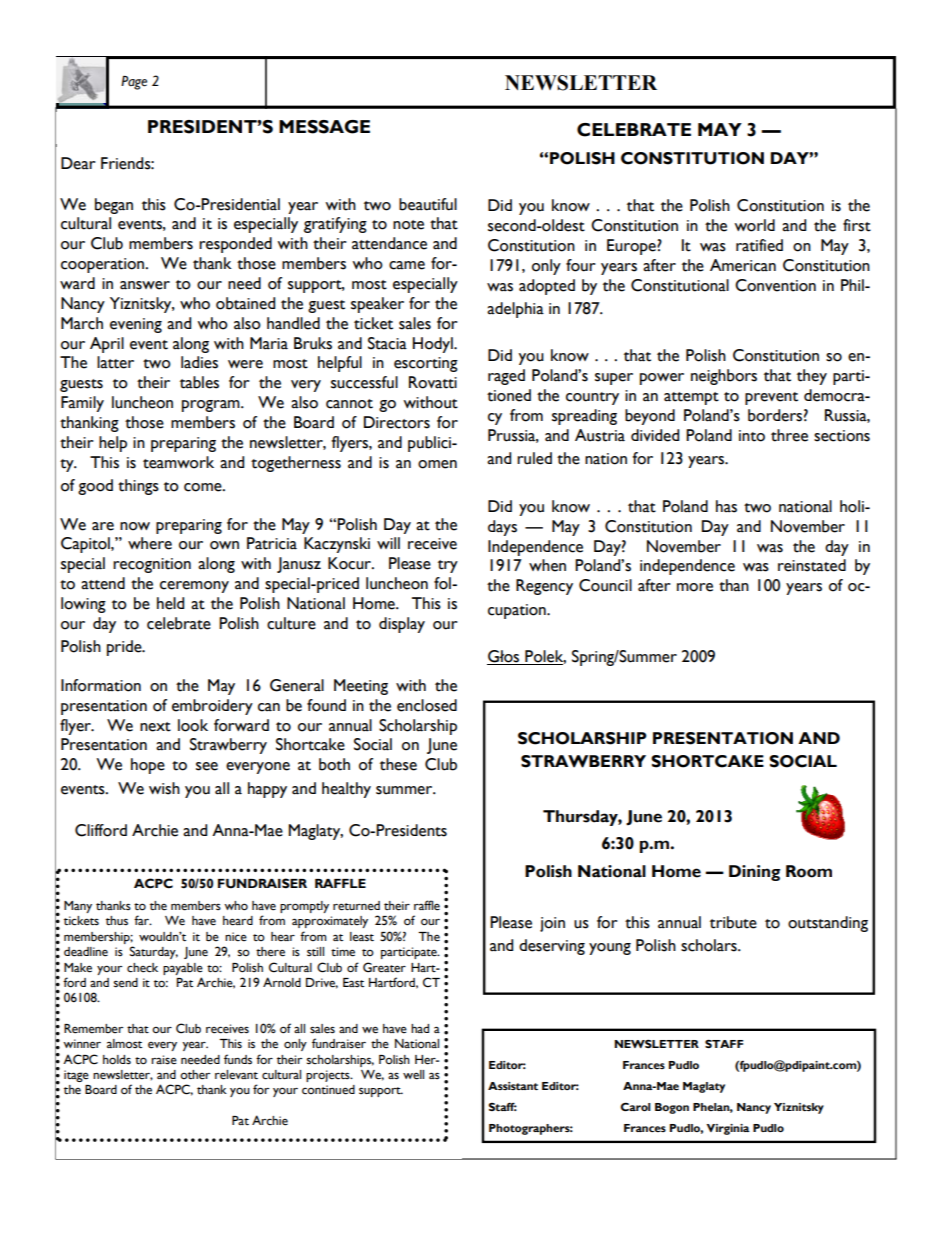 The image size is (952, 1233). Describe the element at coordinates (402, 625) in the screenshot. I see `display` at that location.
